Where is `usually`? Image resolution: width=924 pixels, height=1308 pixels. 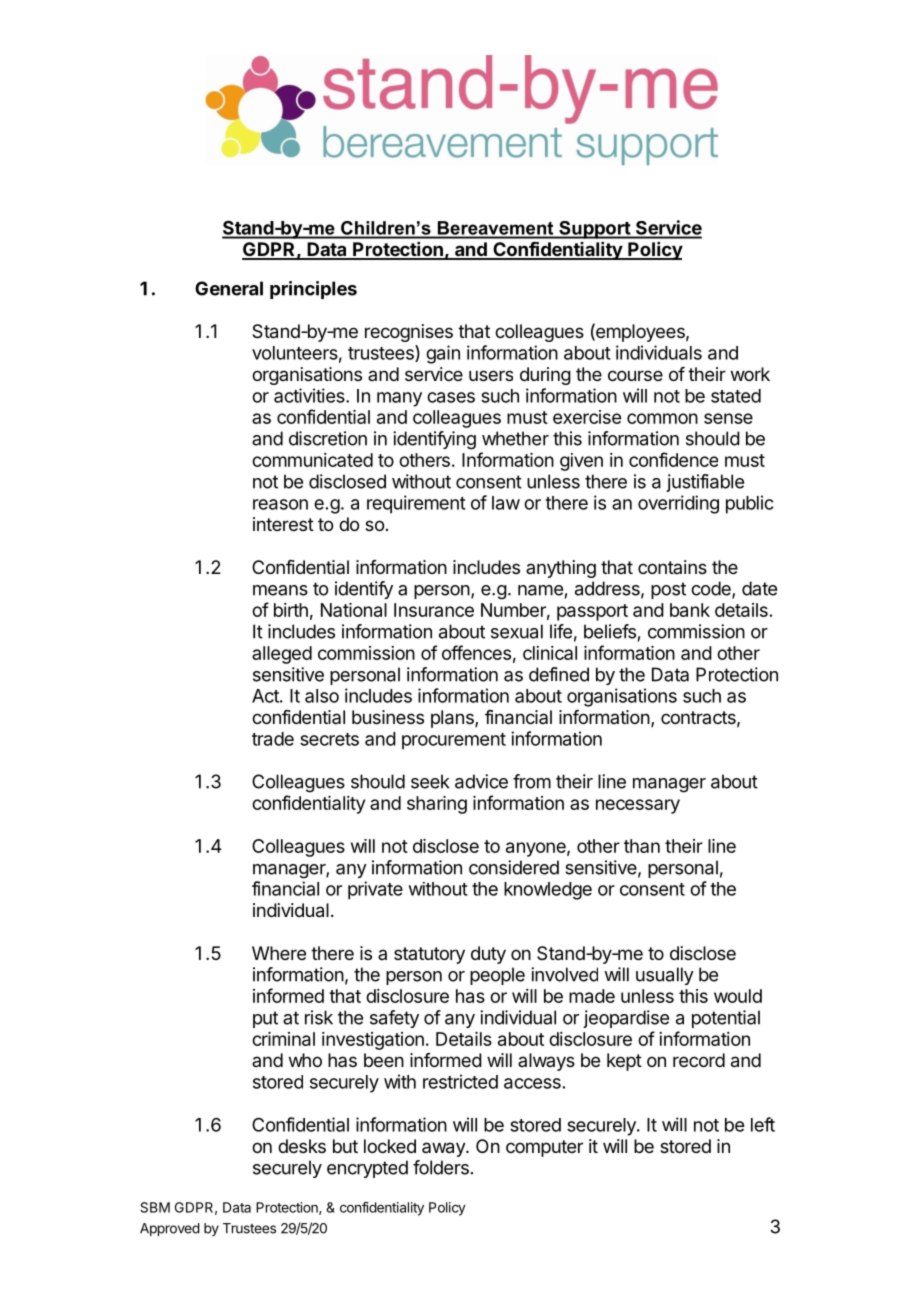 usually is located at coordinates (665, 976).
